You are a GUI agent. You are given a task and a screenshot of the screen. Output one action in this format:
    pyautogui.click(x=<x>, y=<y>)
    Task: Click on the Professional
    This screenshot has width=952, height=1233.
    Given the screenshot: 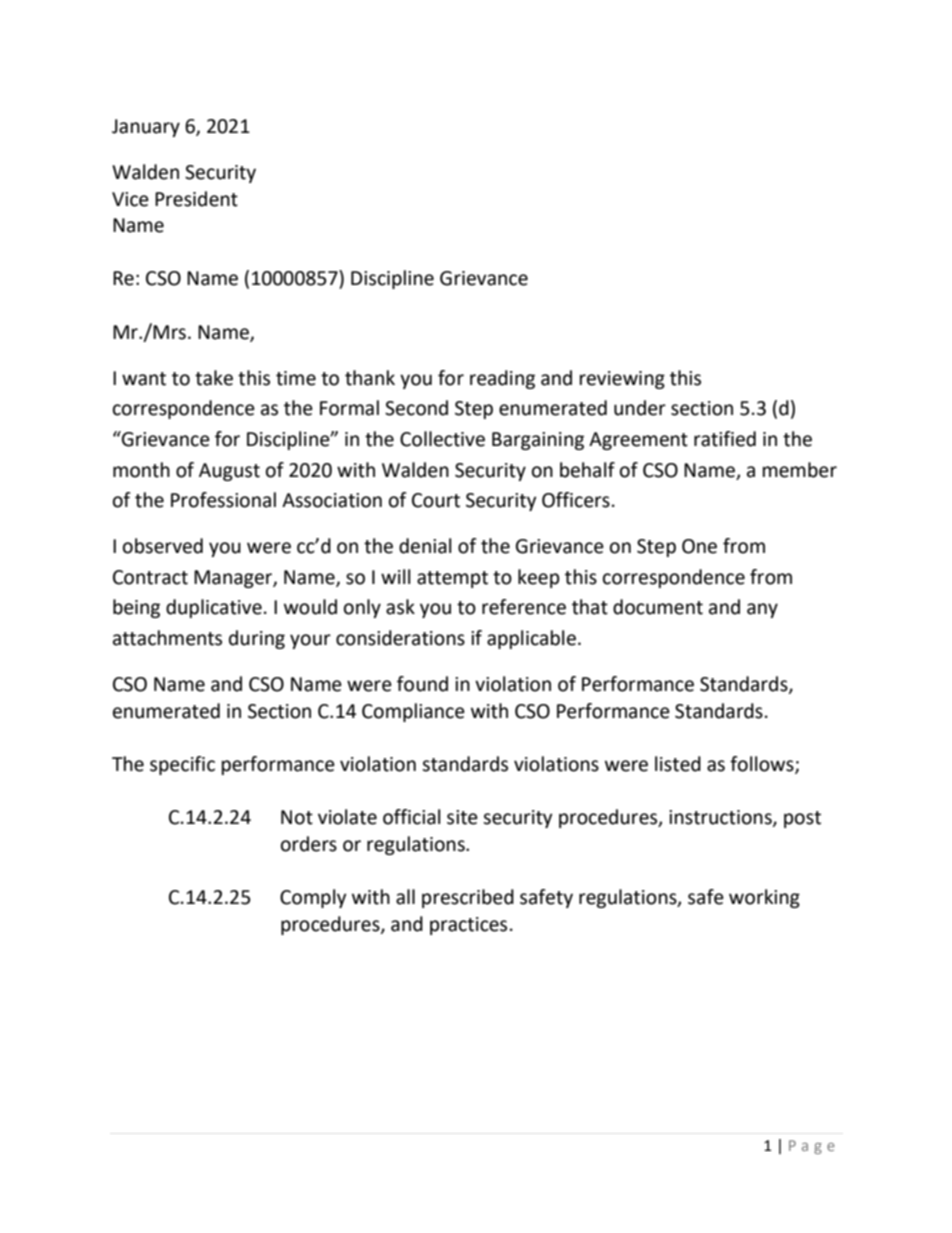 What is the action you would take?
    pyautogui.click(x=223, y=500)
